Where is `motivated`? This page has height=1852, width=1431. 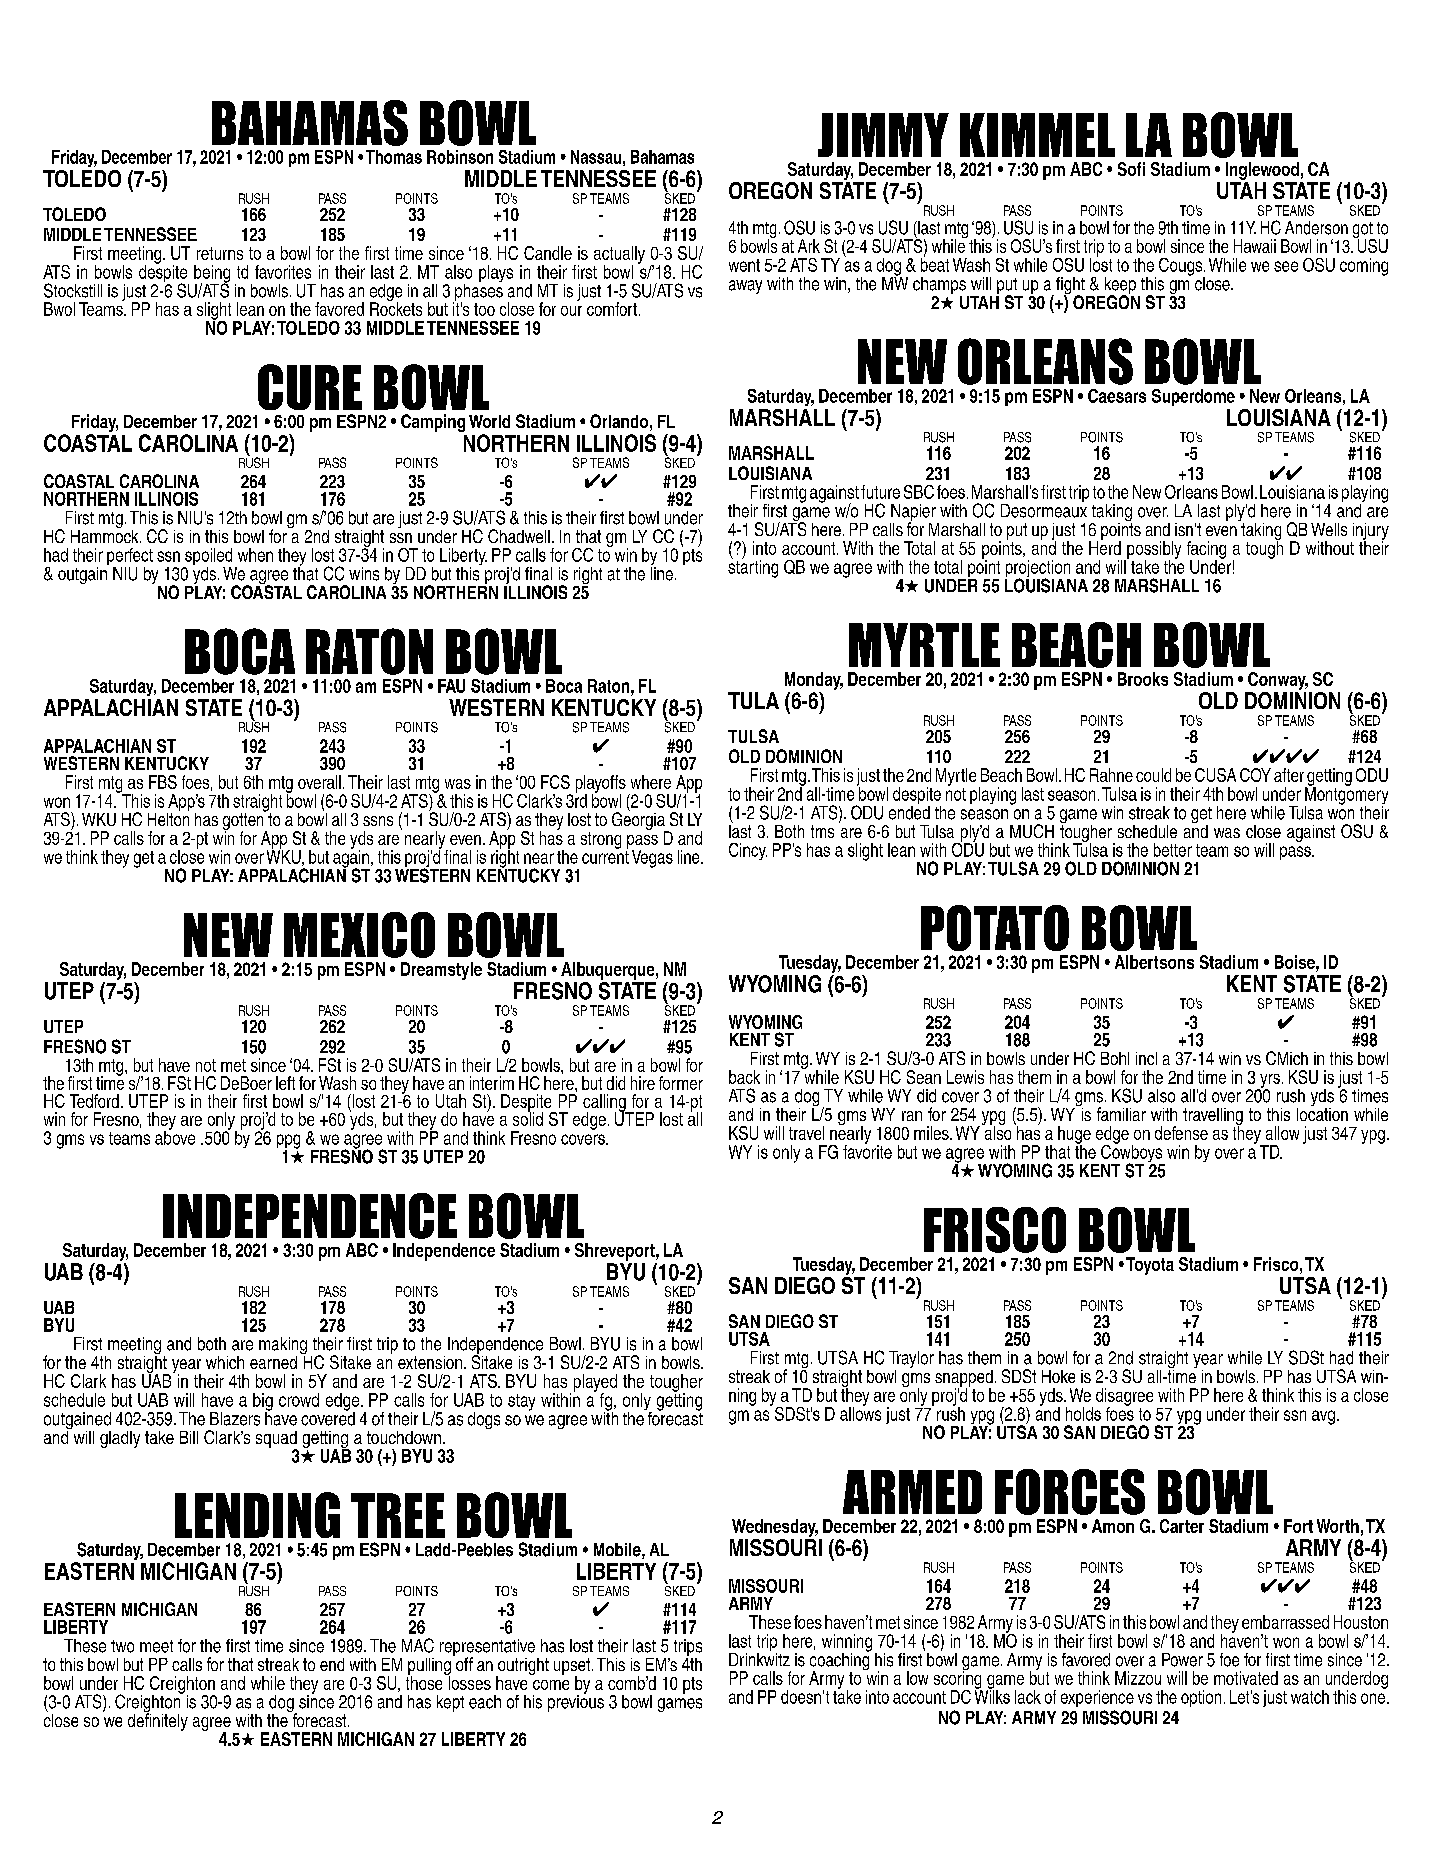 motivated is located at coordinates (1246, 1678).
